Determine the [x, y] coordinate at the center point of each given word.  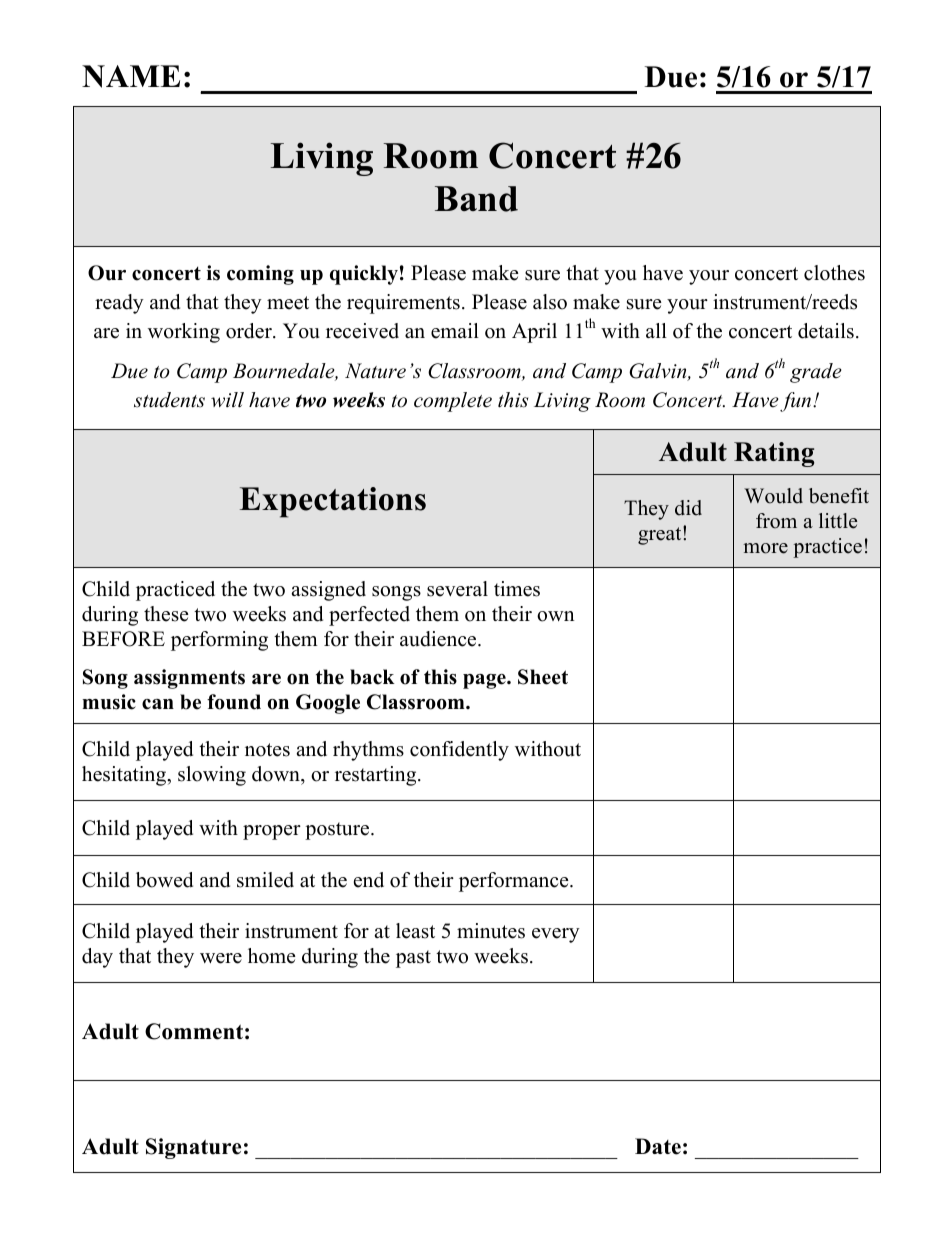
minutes [491, 931]
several [457, 589]
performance [515, 882]
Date [658, 1146]
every [556, 935]
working [184, 333]
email [455, 331]
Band [476, 199]
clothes [834, 273]
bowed [164, 880]
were [221, 958]
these [166, 614]
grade [816, 373]
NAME [131, 76]
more [765, 548]
